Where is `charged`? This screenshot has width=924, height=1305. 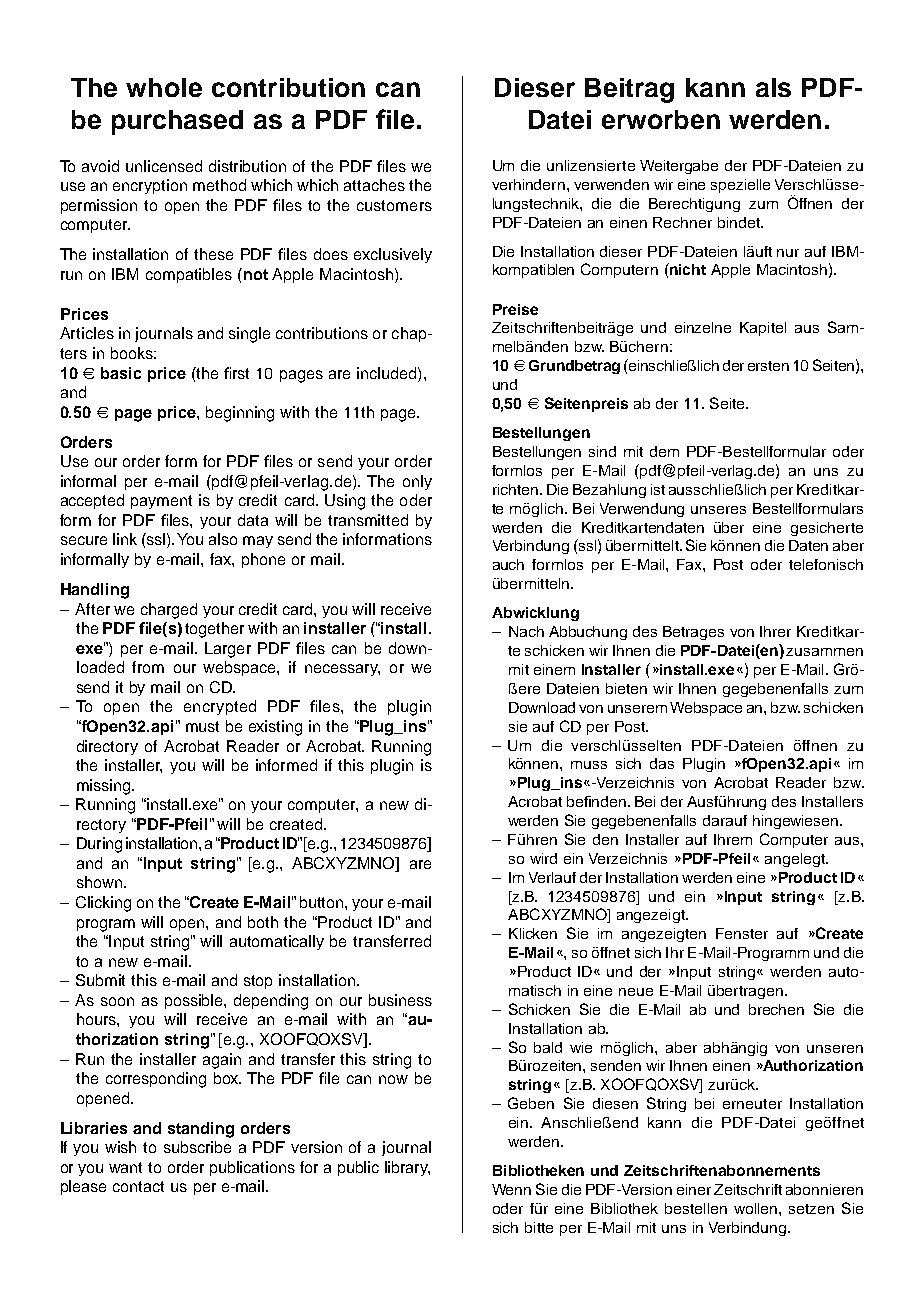
charged is located at coordinates (169, 611).
